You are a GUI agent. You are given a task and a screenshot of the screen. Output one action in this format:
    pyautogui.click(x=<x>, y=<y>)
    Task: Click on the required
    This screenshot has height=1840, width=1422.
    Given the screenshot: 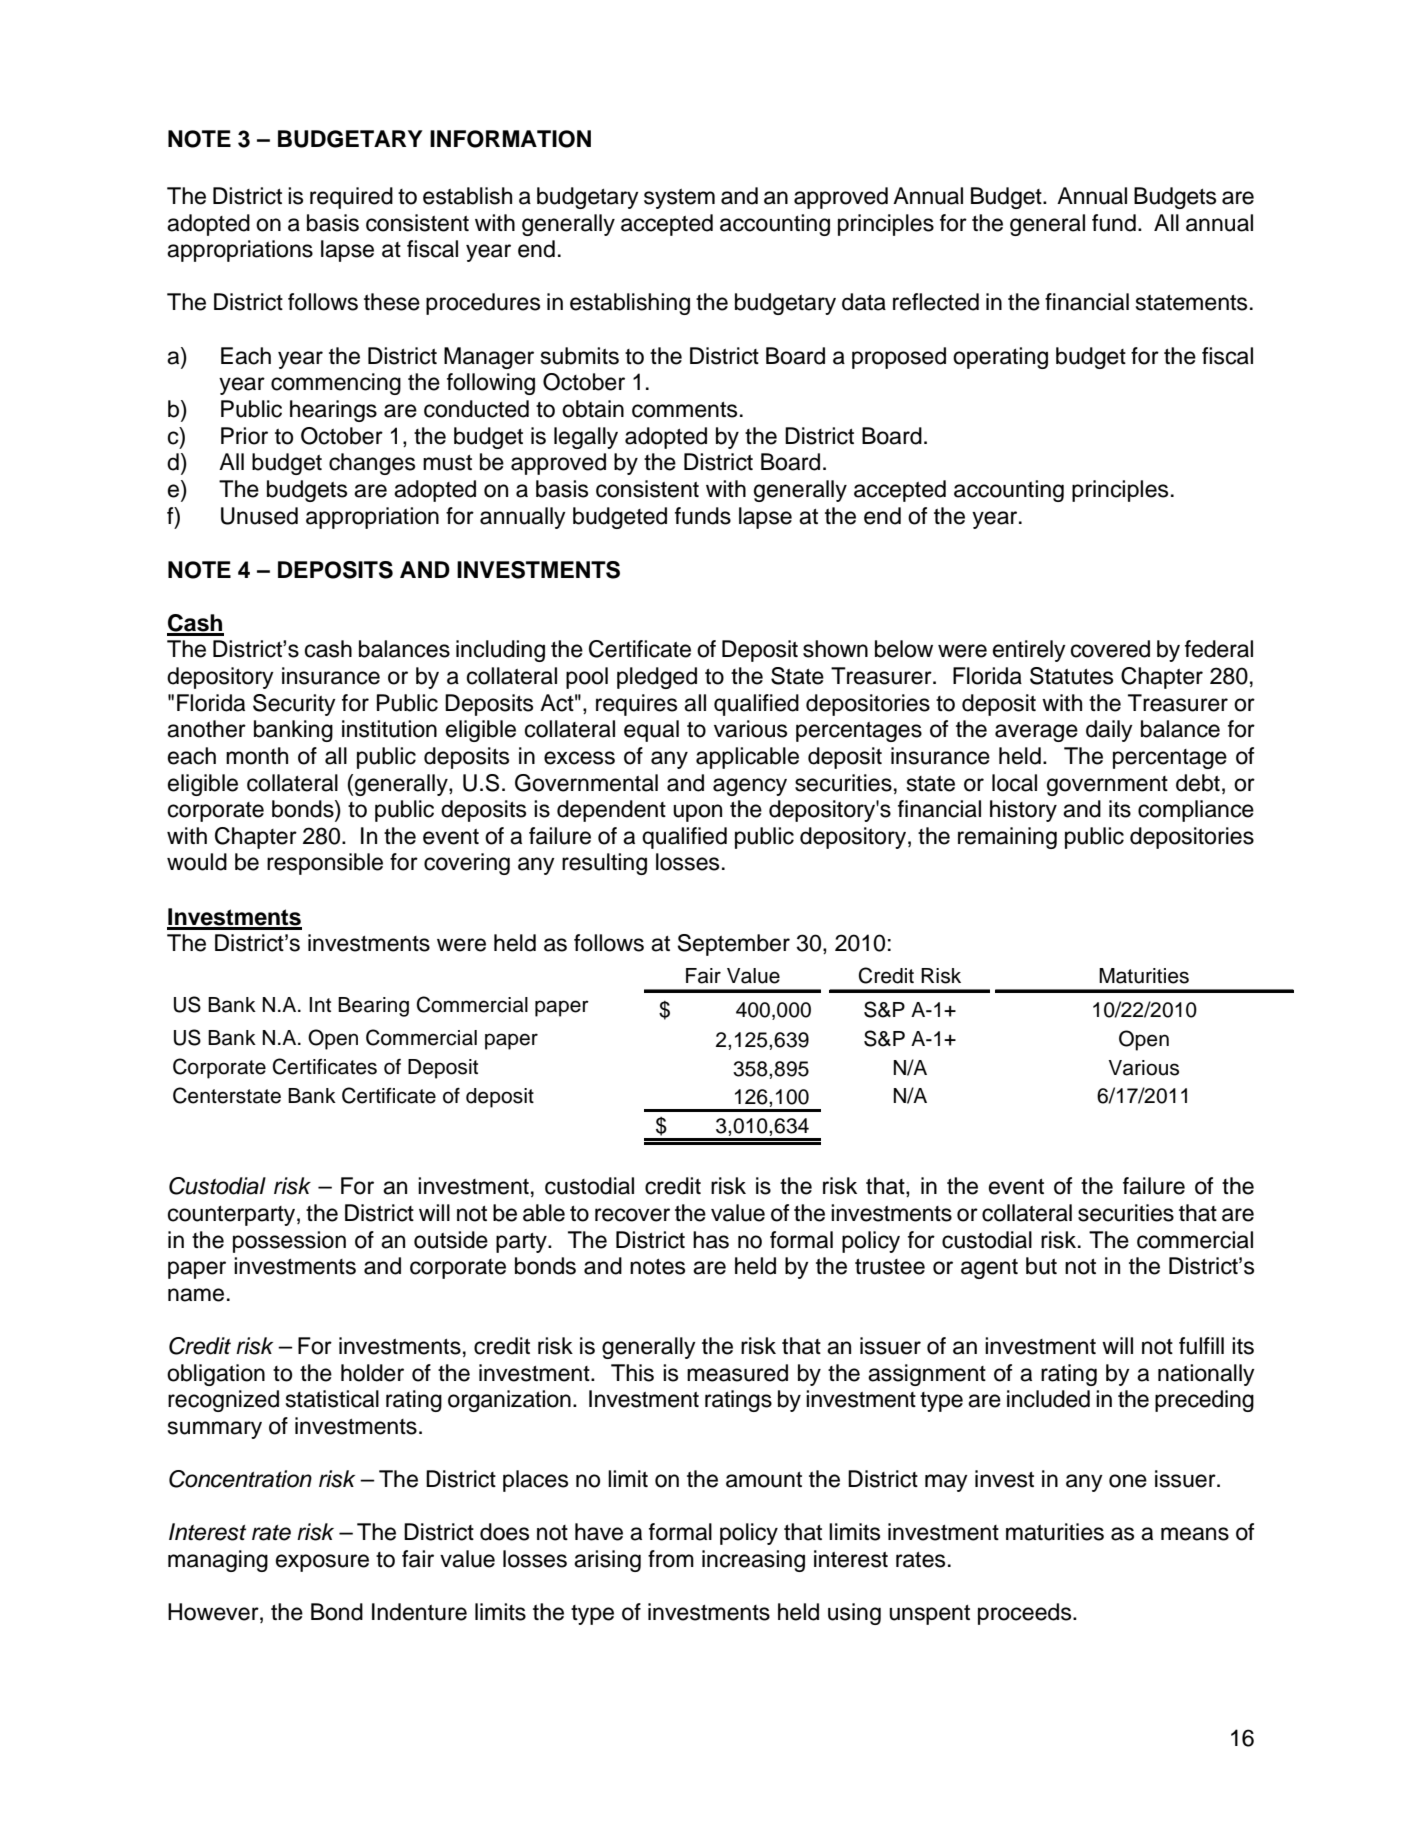 What is the action you would take?
    pyautogui.click(x=351, y=198)
